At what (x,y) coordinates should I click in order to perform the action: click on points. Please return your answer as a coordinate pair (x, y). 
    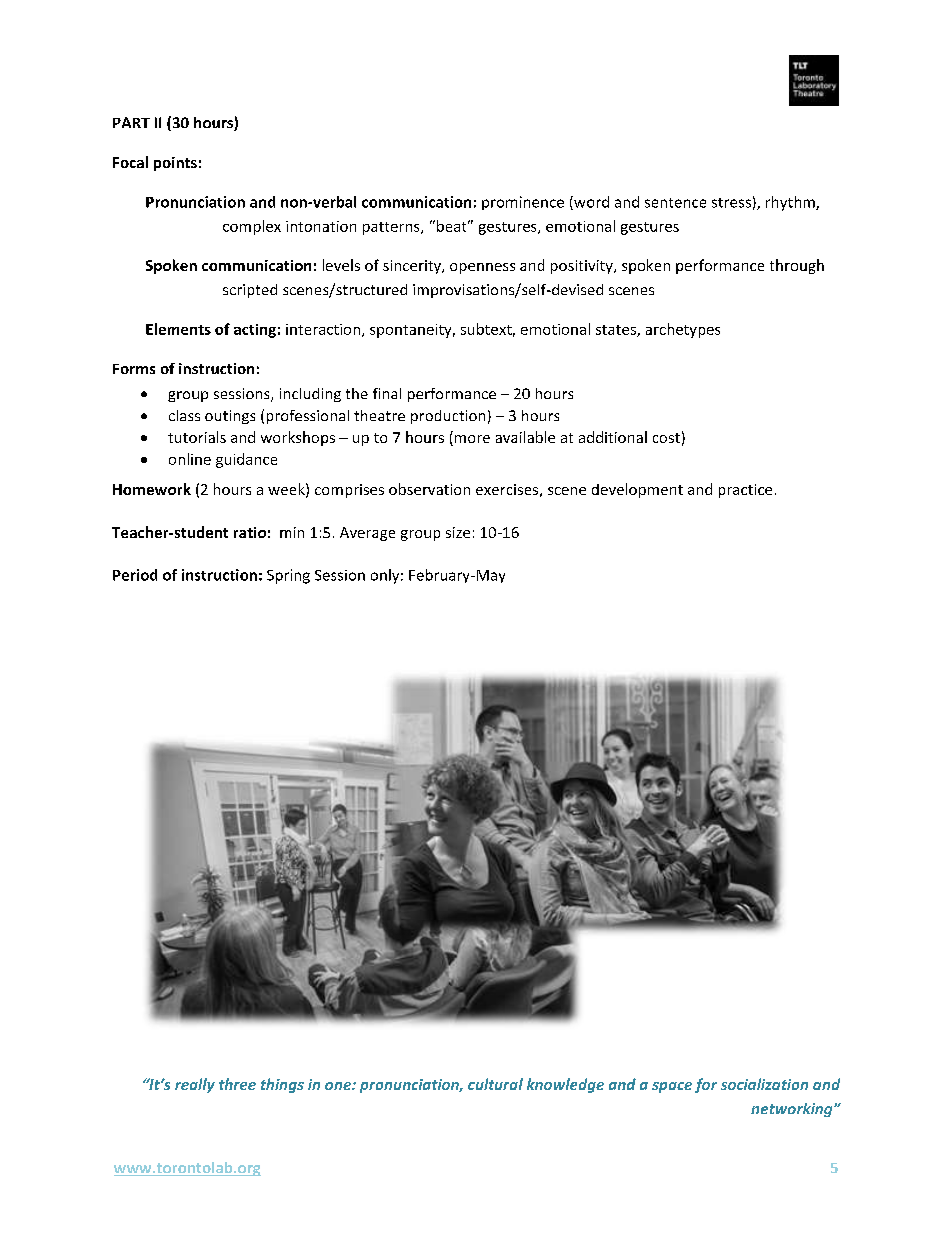
    Looking at the image, I should click on (175, 164).
